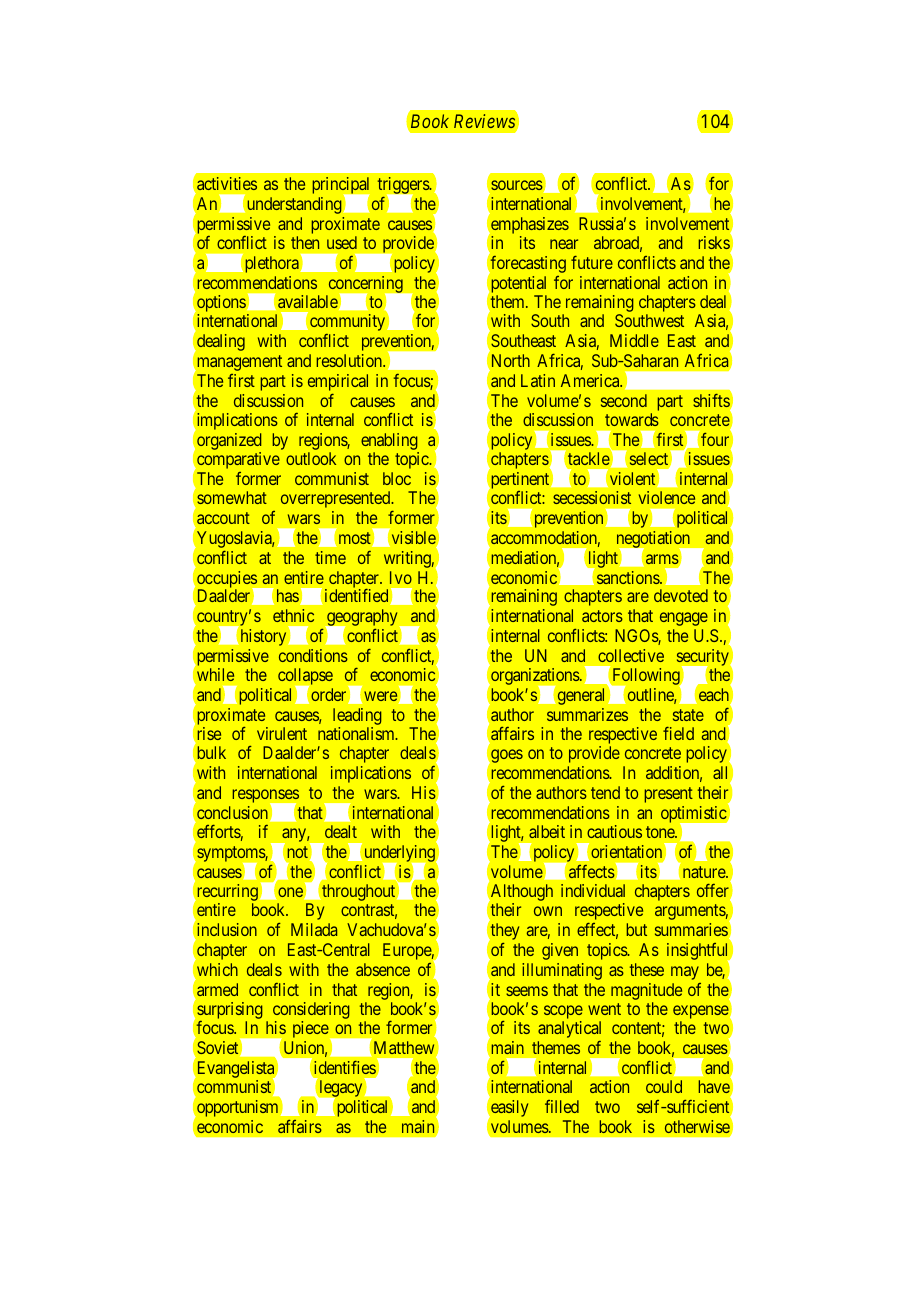  I want to click on risks, so click(714, 244).
